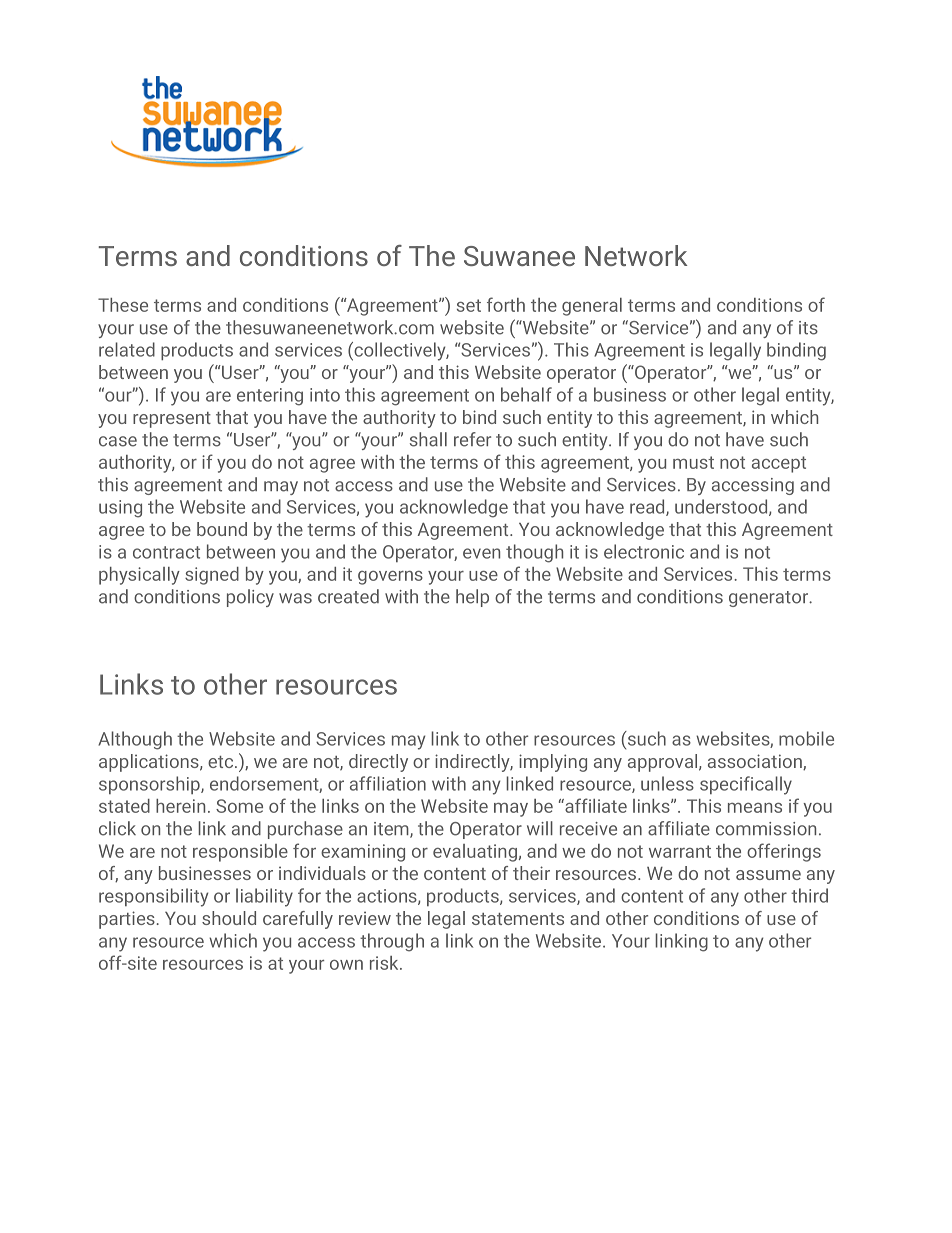  Describe the element at coordinates (648, 507) in the document. I see `read` at that location.
